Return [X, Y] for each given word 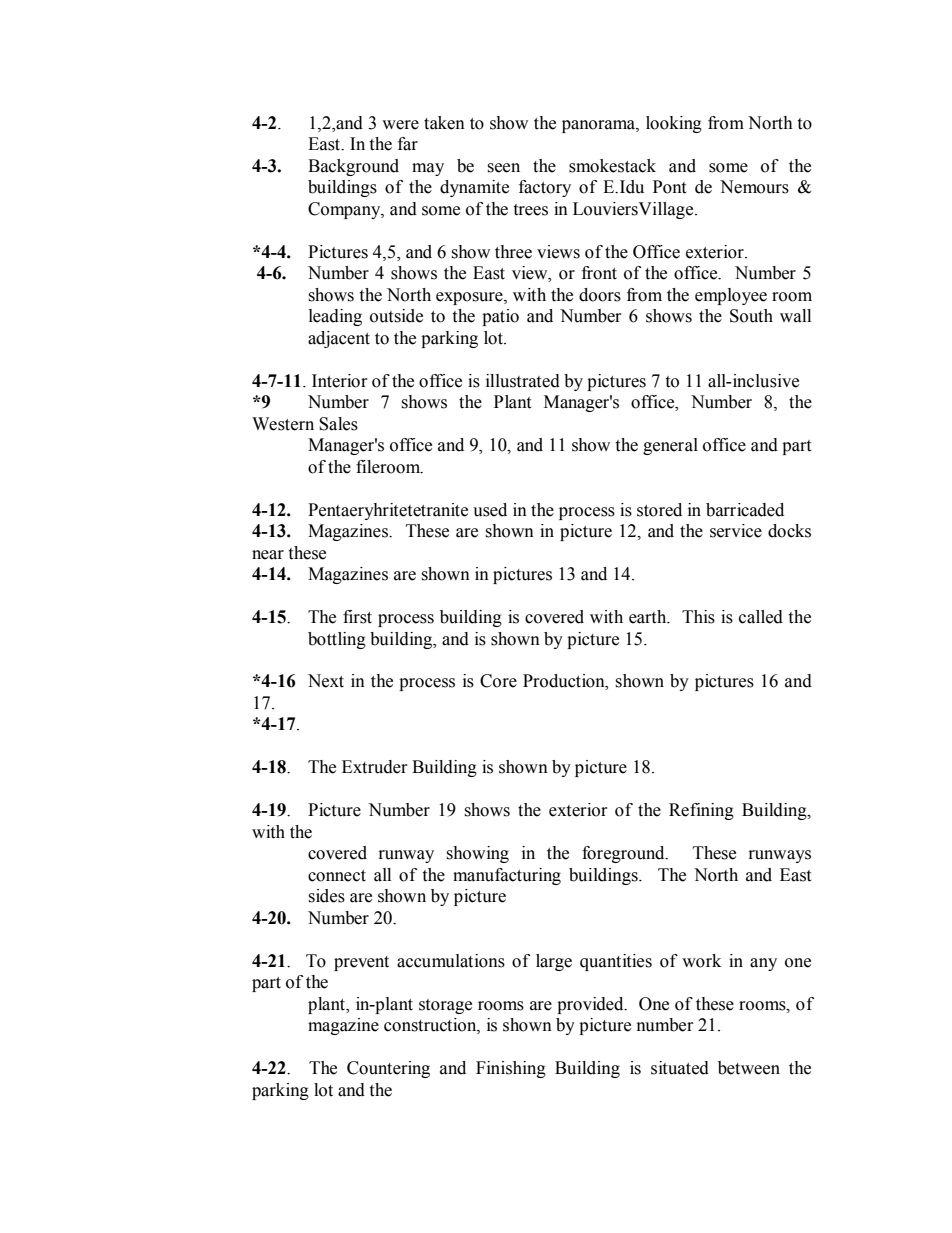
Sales [338, 424]
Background [353, 167]
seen [503, 168]
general [670, 446]
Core [498, 681]
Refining [701, 811]
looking [674, 124]
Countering [388, 1069]
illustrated [523, 381]
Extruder [375, 767]
